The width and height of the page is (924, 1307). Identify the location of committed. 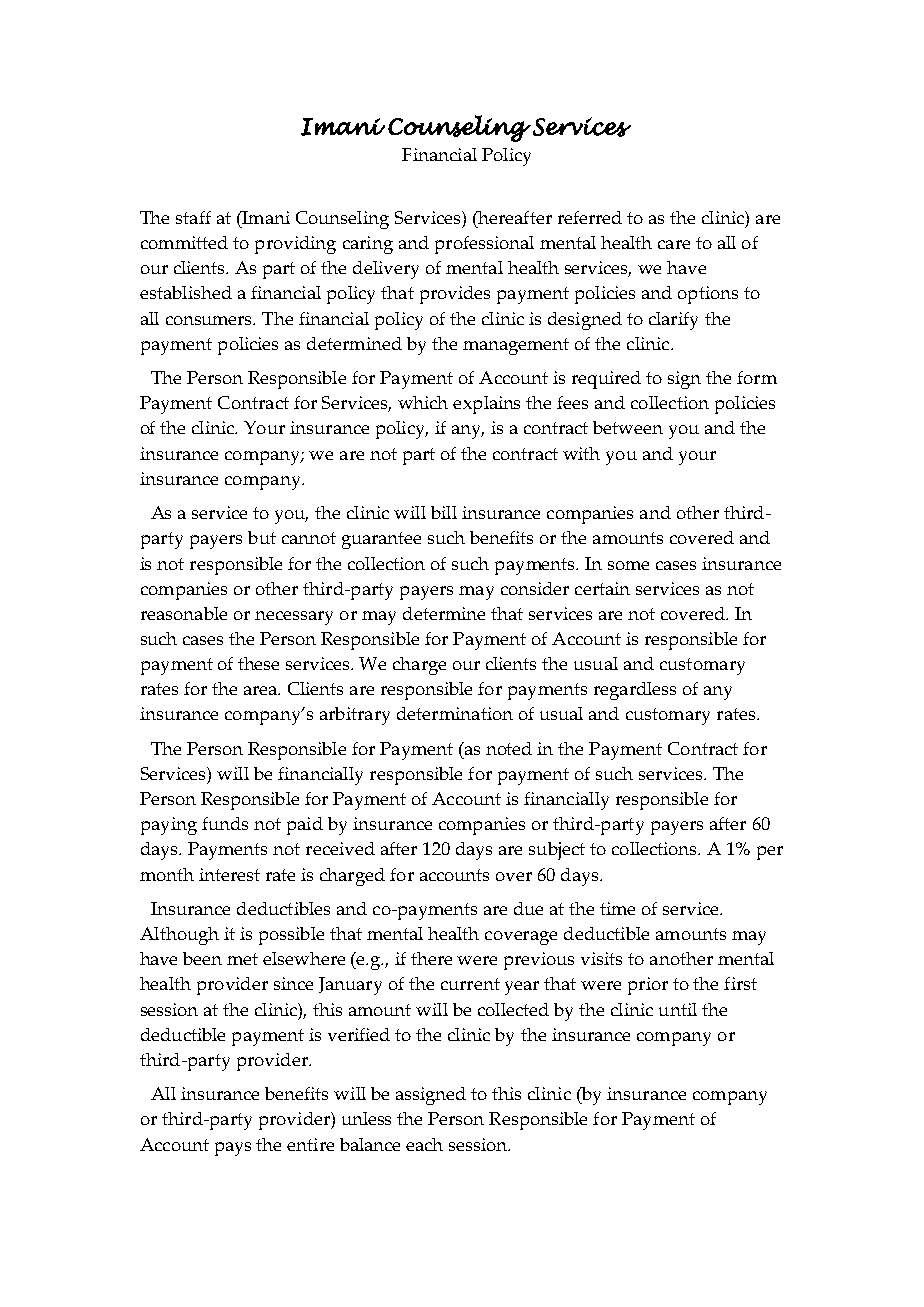
(184, 242).
